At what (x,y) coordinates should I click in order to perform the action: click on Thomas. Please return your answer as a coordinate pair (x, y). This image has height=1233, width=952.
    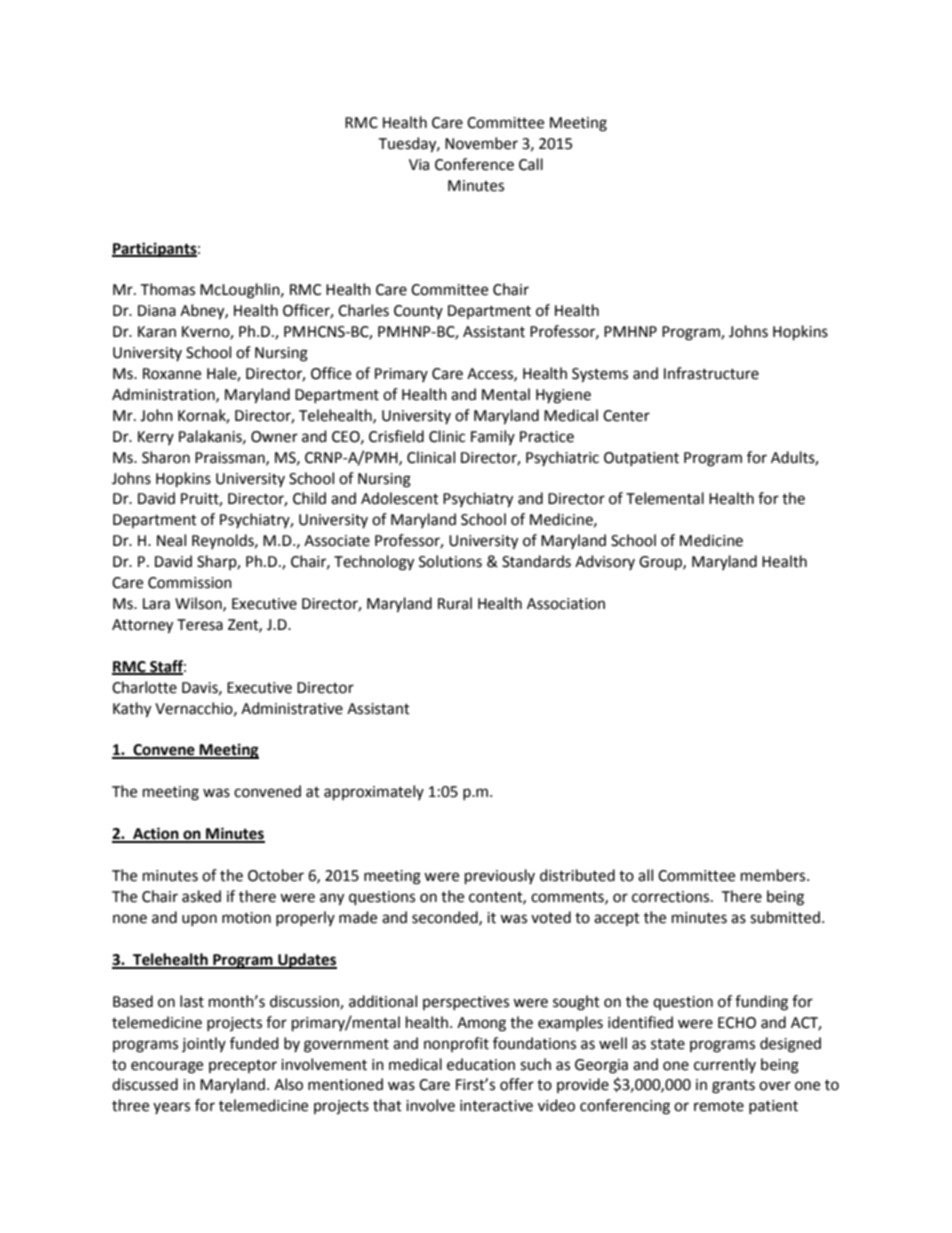
    Looking at the image, I should click on (167, 289).
